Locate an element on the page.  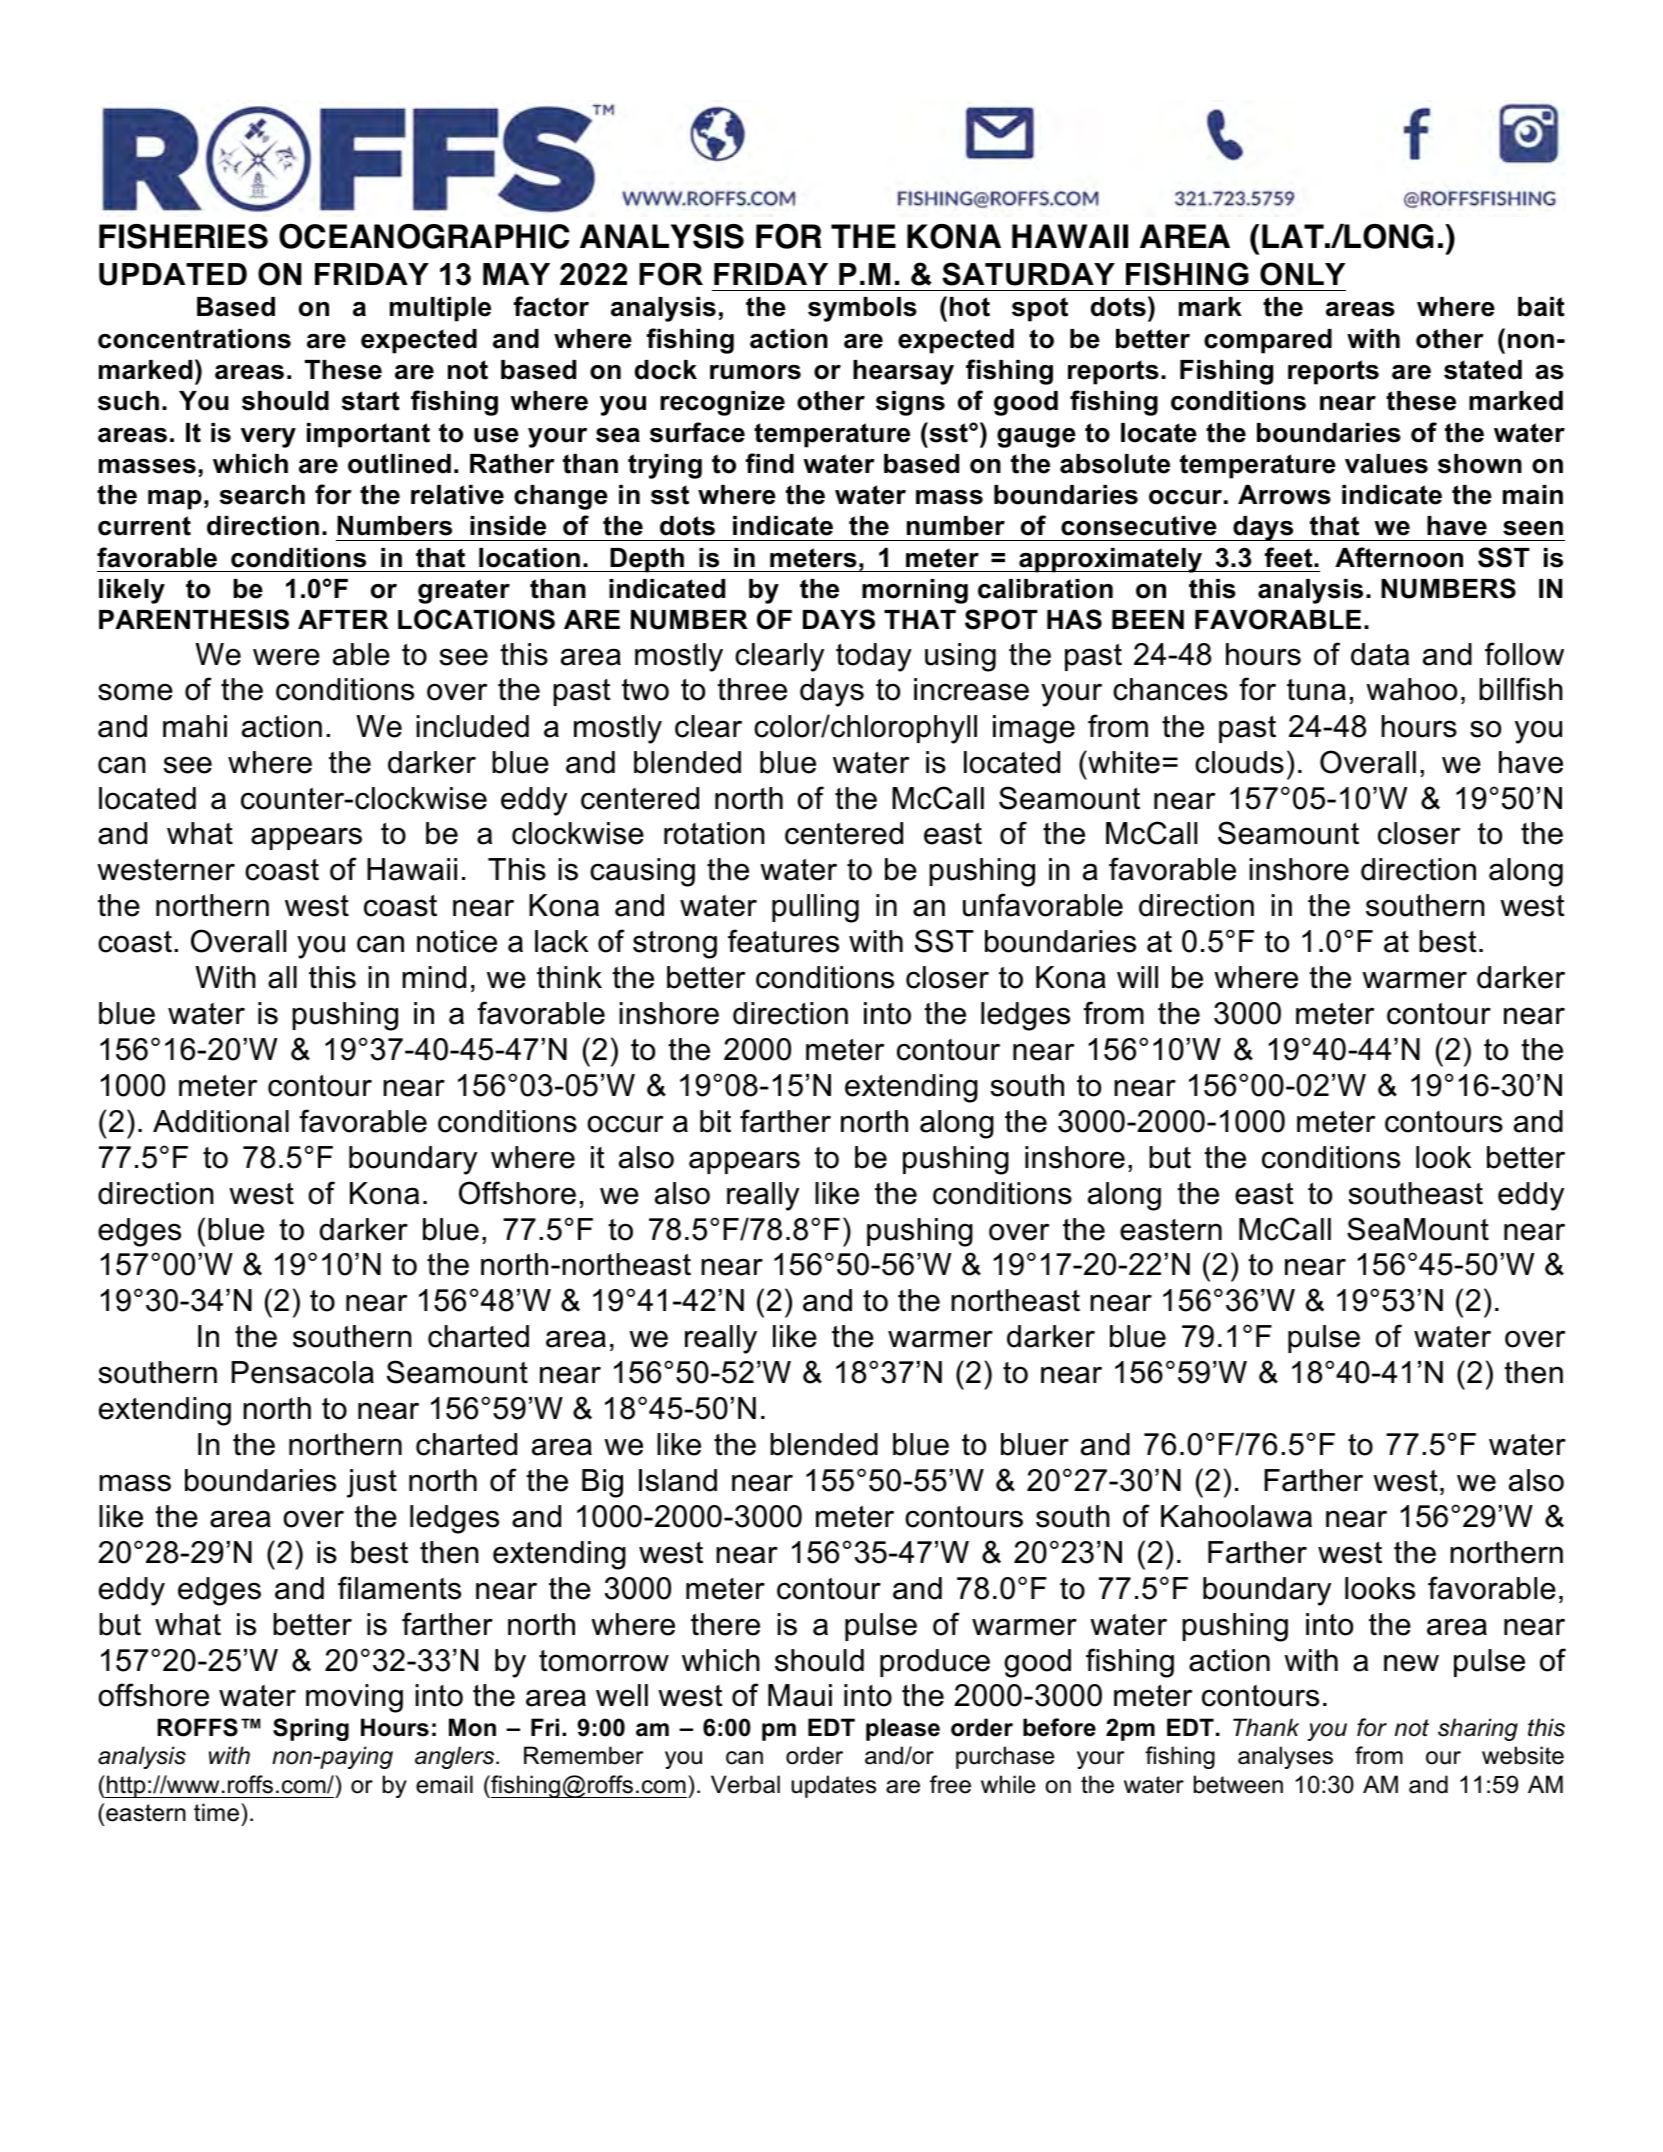
ONLY is located at coordinates (1302, 274).
